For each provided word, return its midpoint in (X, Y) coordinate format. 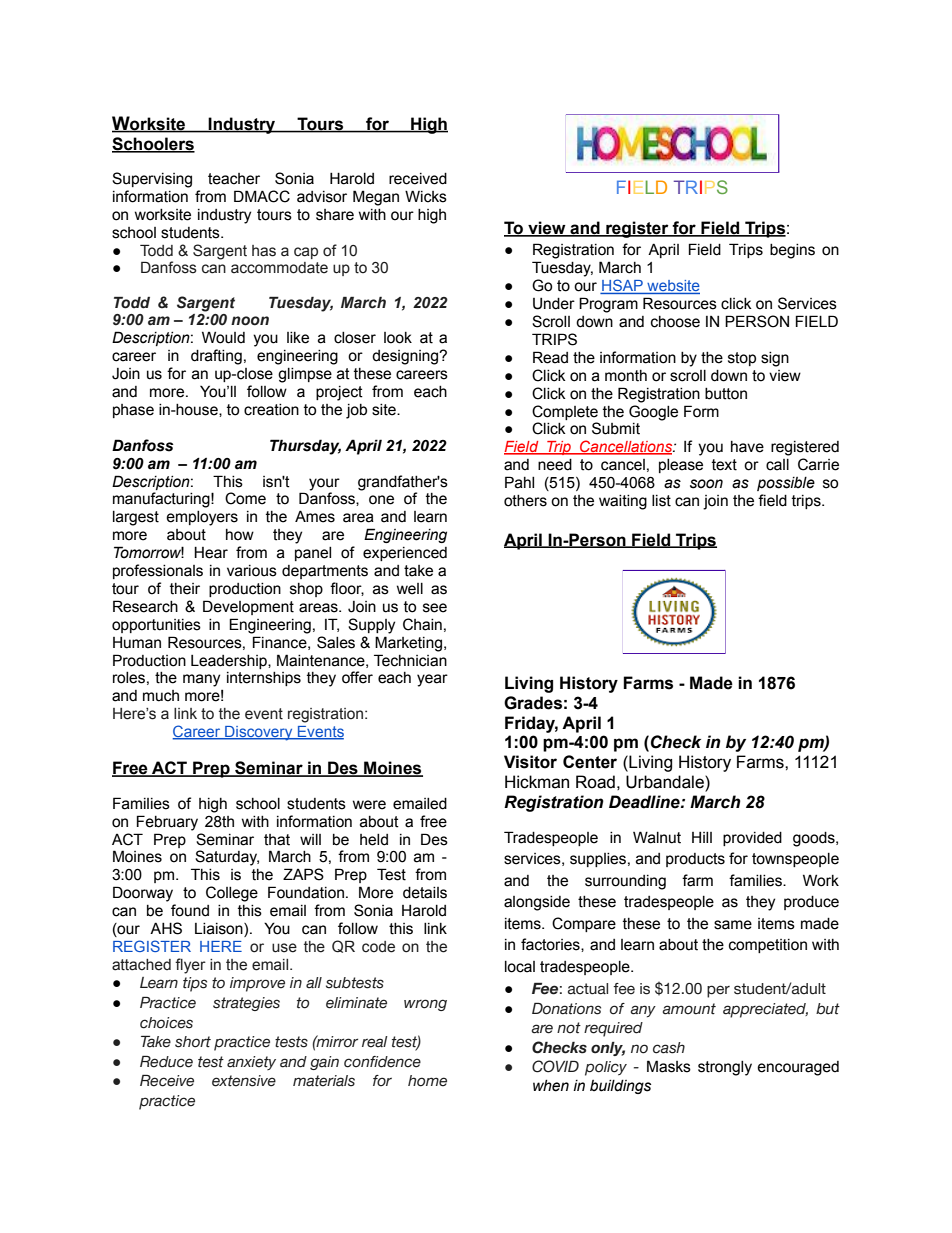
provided (752, 839)
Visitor (530, 762)
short (193, 1042)
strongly (725, 1068)
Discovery (259, 733)
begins (792, 251)
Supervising (152, 180)
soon (706, 484)
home (427, 1081)
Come (245, 498)
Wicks (426, 196)
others (525, 501)
